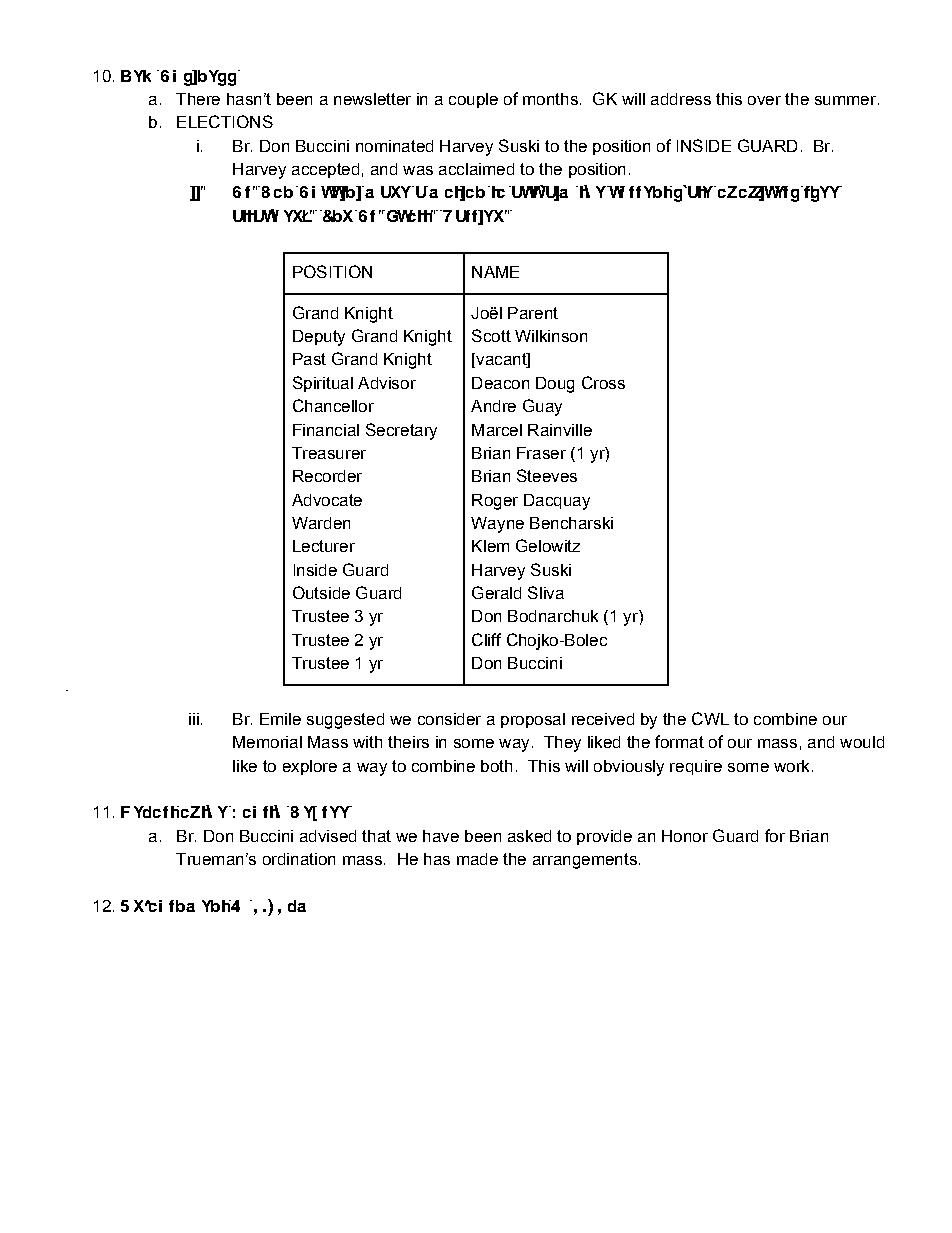 Image resolution: width=952 pixels, height=1233 pixels. What do you see at coordinates (685, 836) in the document?
I see `Honor` at bounding box center [685, 836].
